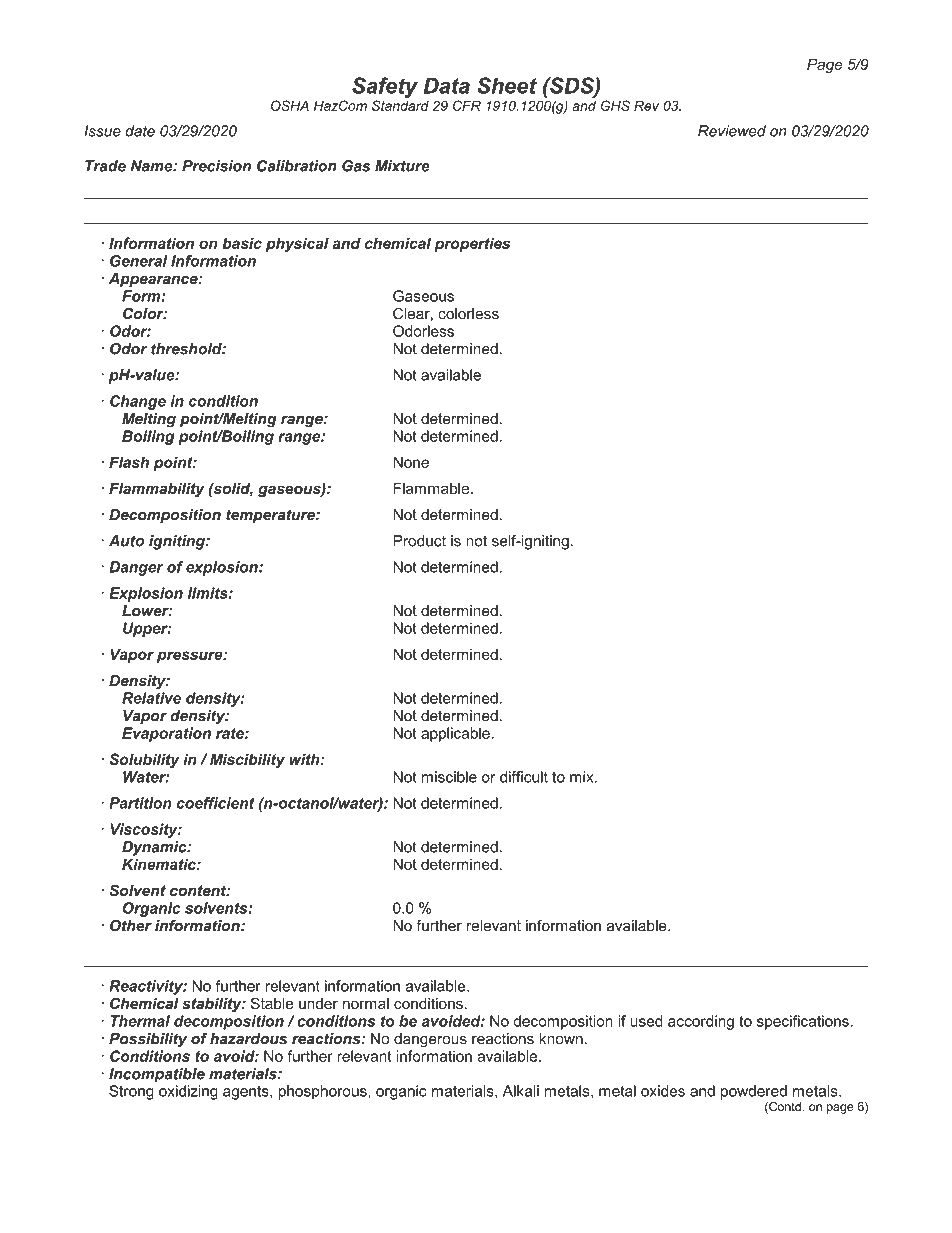 The image size is (952, 1233). What do you see at coordinates (732, 131) in the document?
I see `Reviewed` at bounding box center [732, 131].
